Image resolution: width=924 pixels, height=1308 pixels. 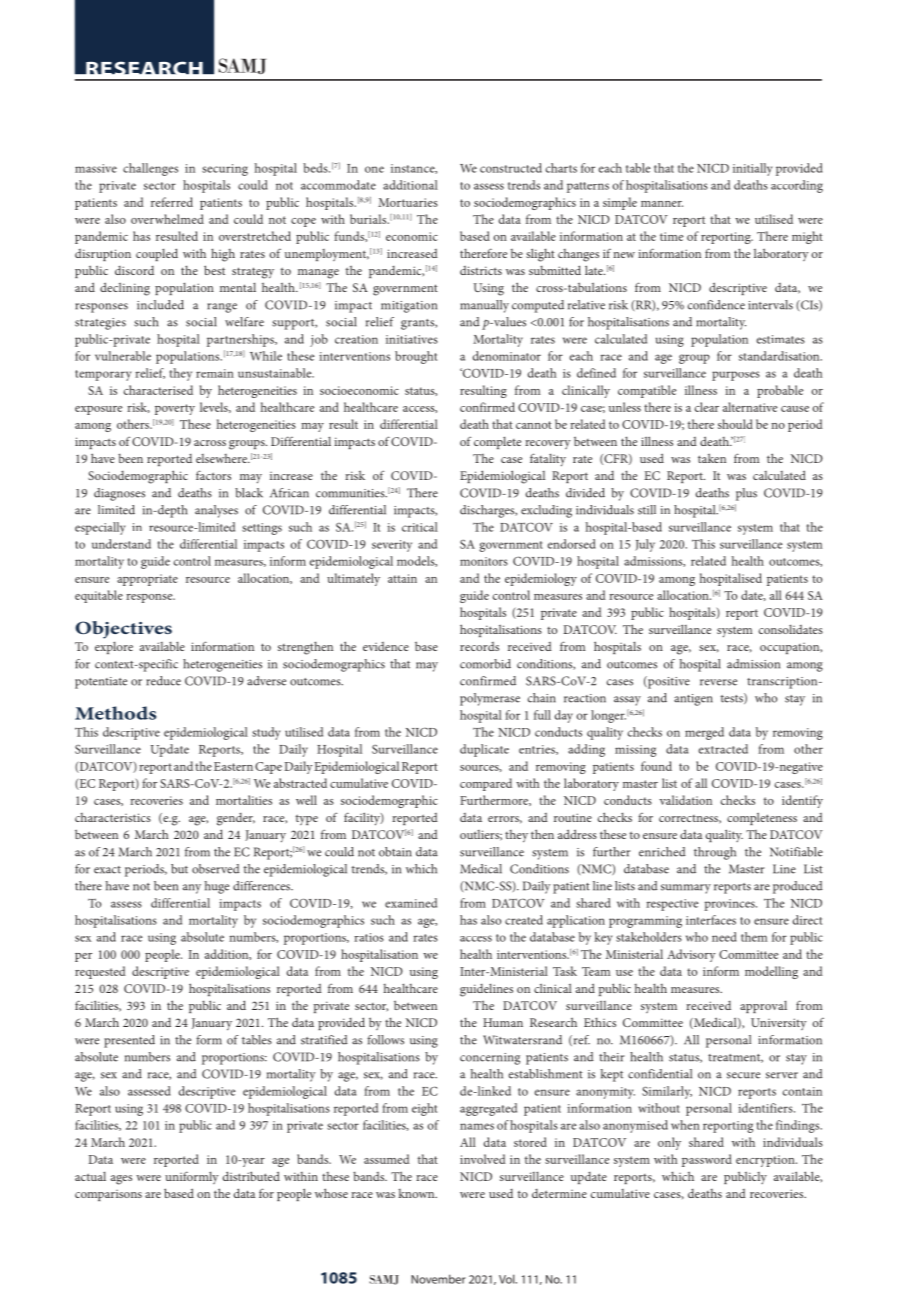 What do you see at coordinates (175, 409) in the screenshot?
I see `poverty` at bounding box center [175, 409].
